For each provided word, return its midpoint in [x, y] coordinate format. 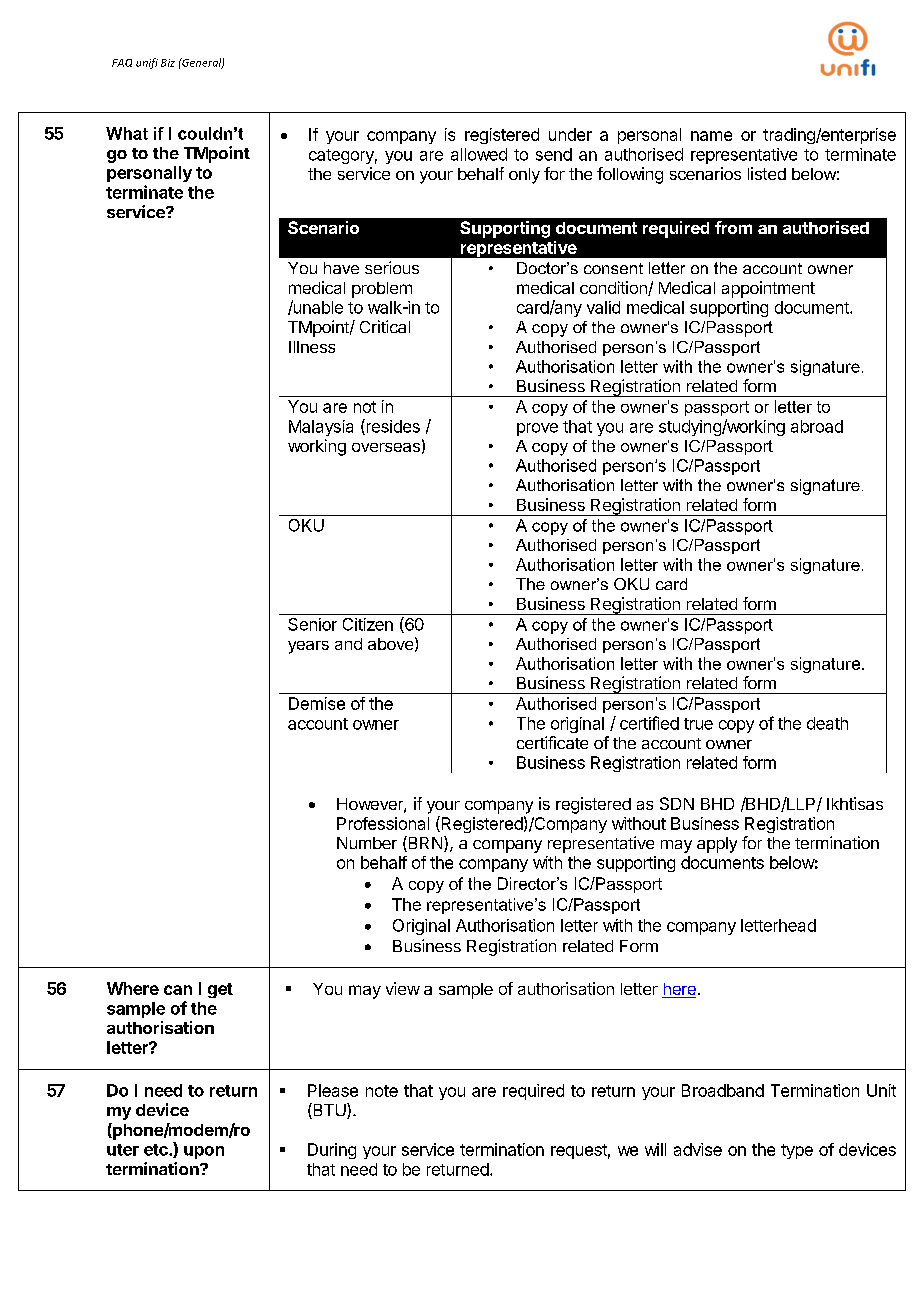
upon [204, 1152]
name [711, 136]
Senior [312, 624]
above [390, 644]
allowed [479, 154]
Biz [168, 63]
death [827, 723]
